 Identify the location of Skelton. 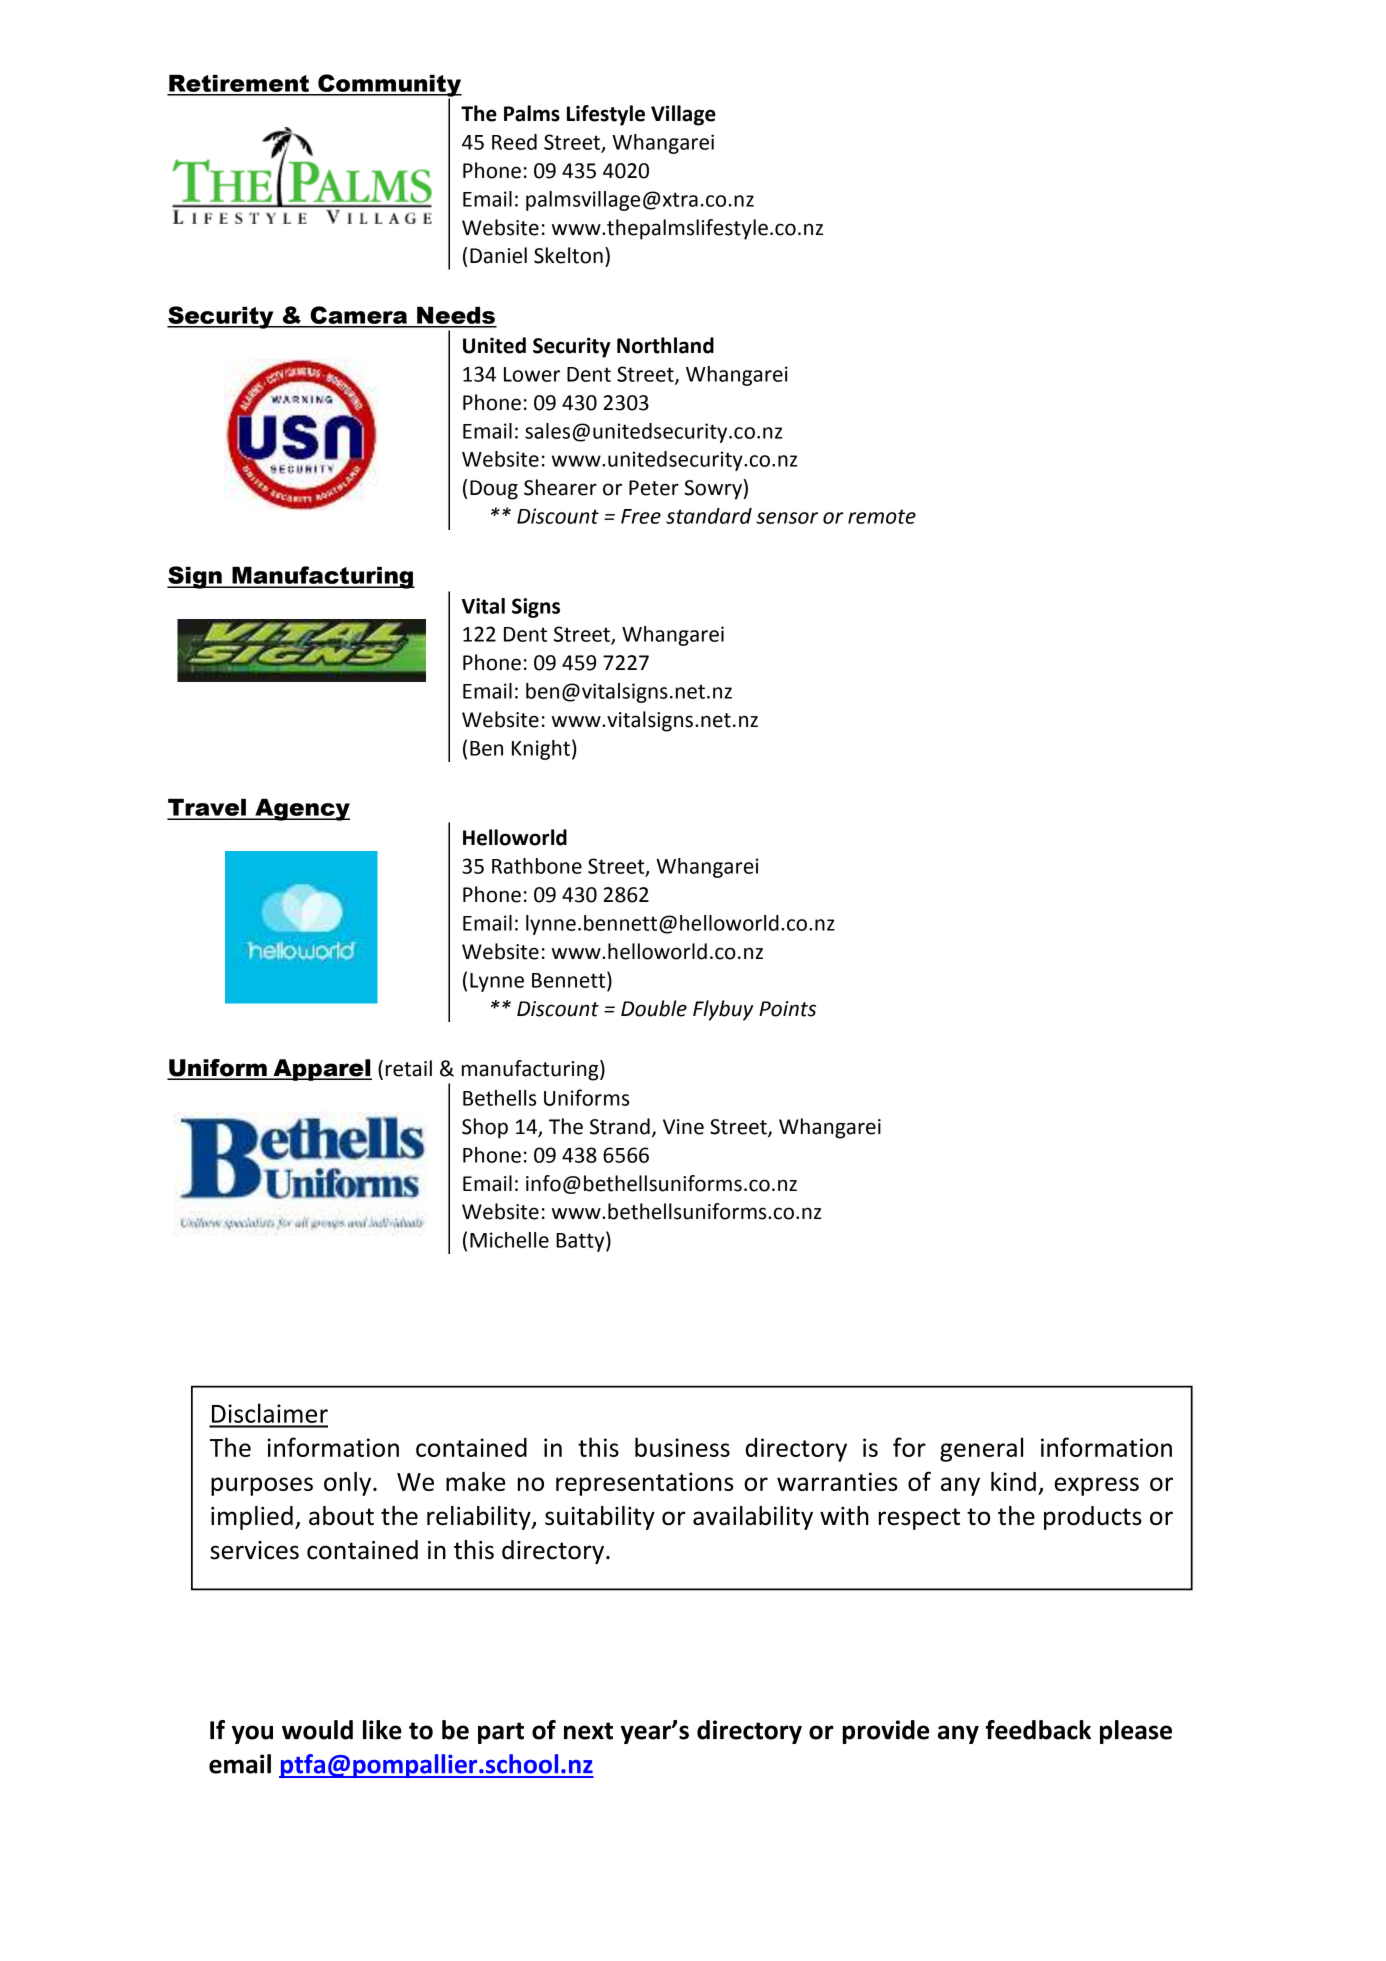
(568, 255).
